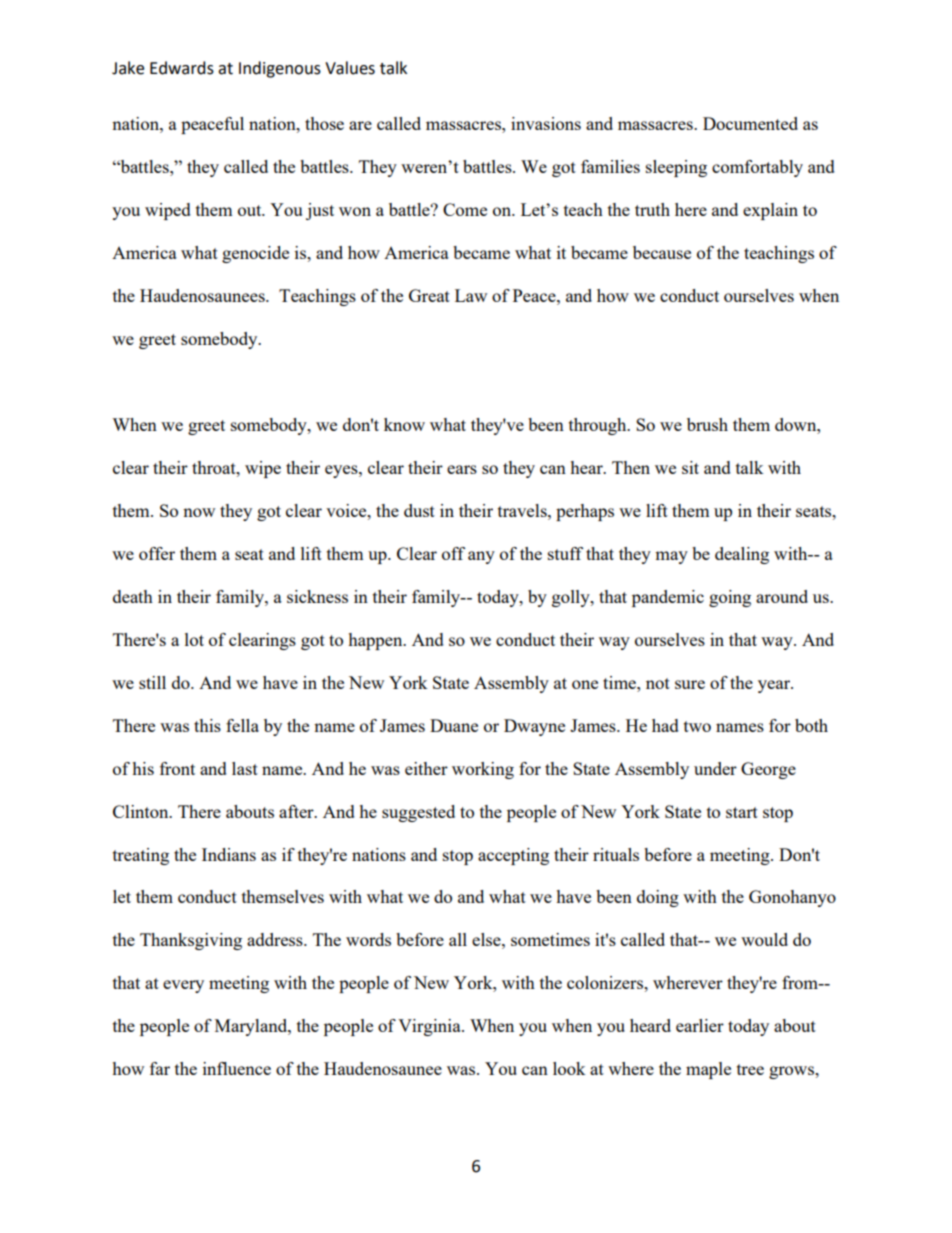  I want to click on Edwards, so click(182, 68).
